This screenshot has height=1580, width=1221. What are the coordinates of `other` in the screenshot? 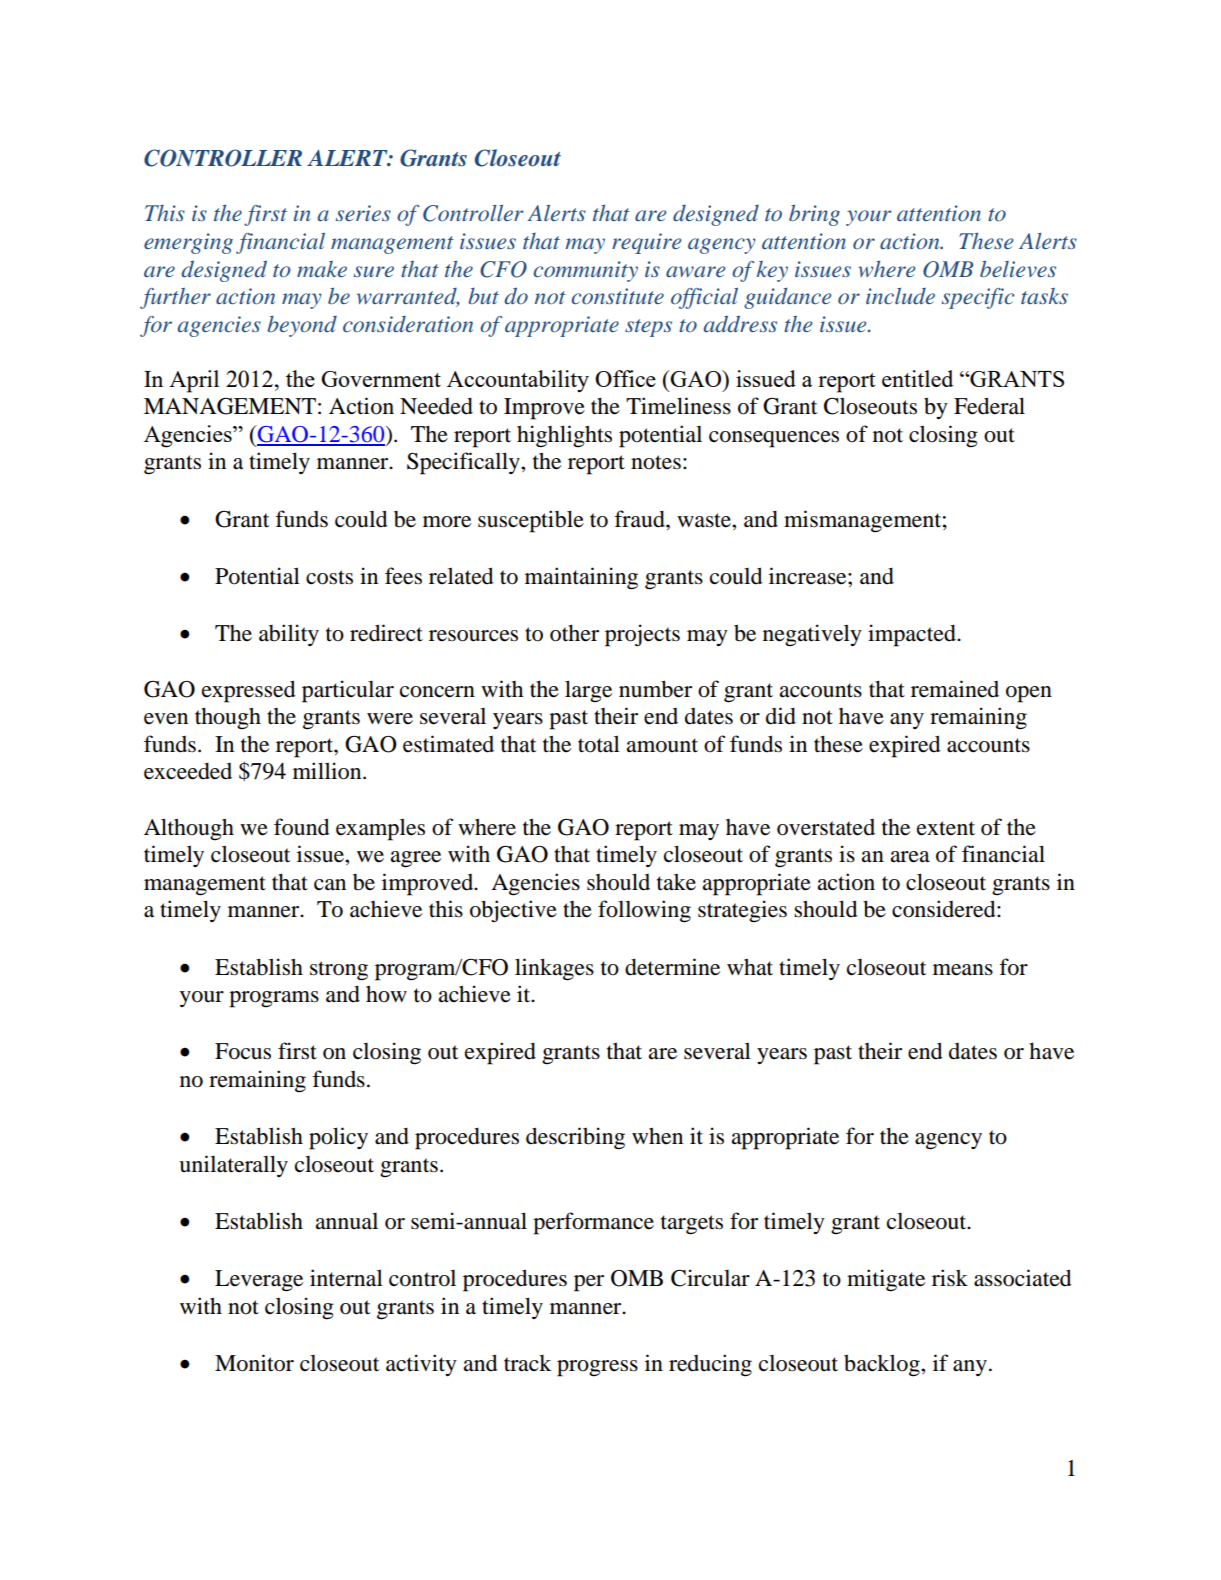 It's located at (574, 633).
